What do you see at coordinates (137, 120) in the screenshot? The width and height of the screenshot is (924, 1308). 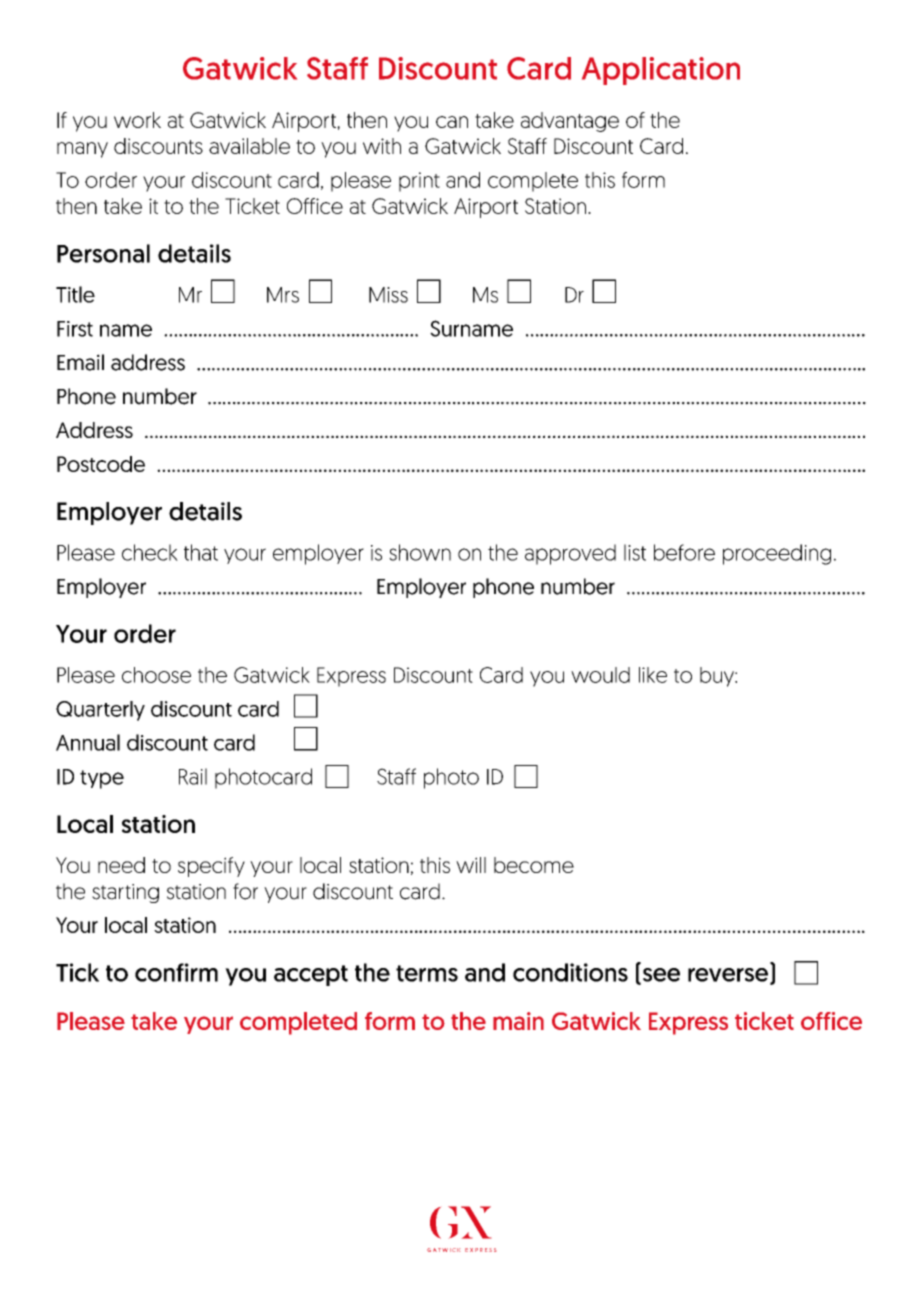 I see `work` at bounding box center [137, 120].
